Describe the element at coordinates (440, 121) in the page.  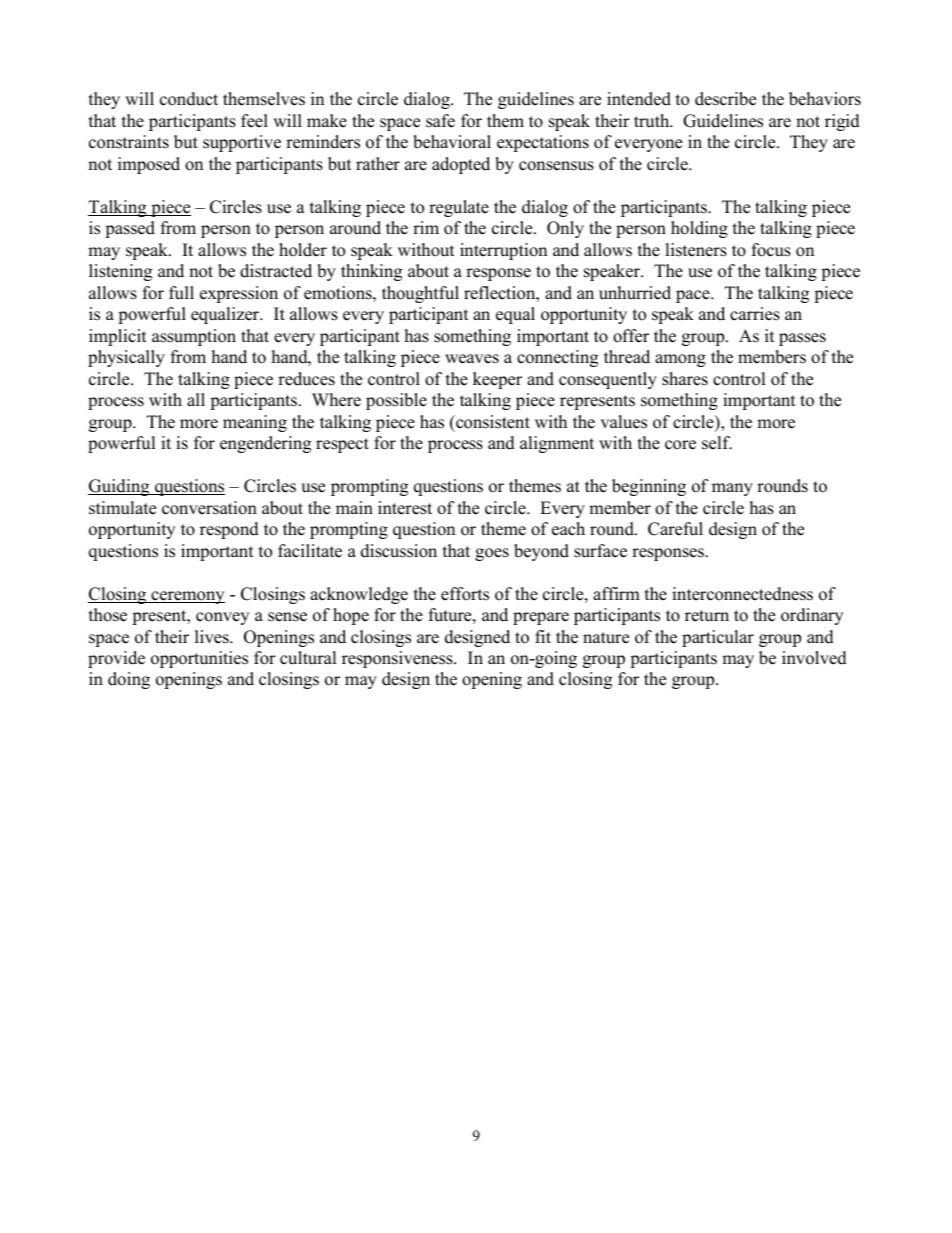
I see `safe` at that location.
